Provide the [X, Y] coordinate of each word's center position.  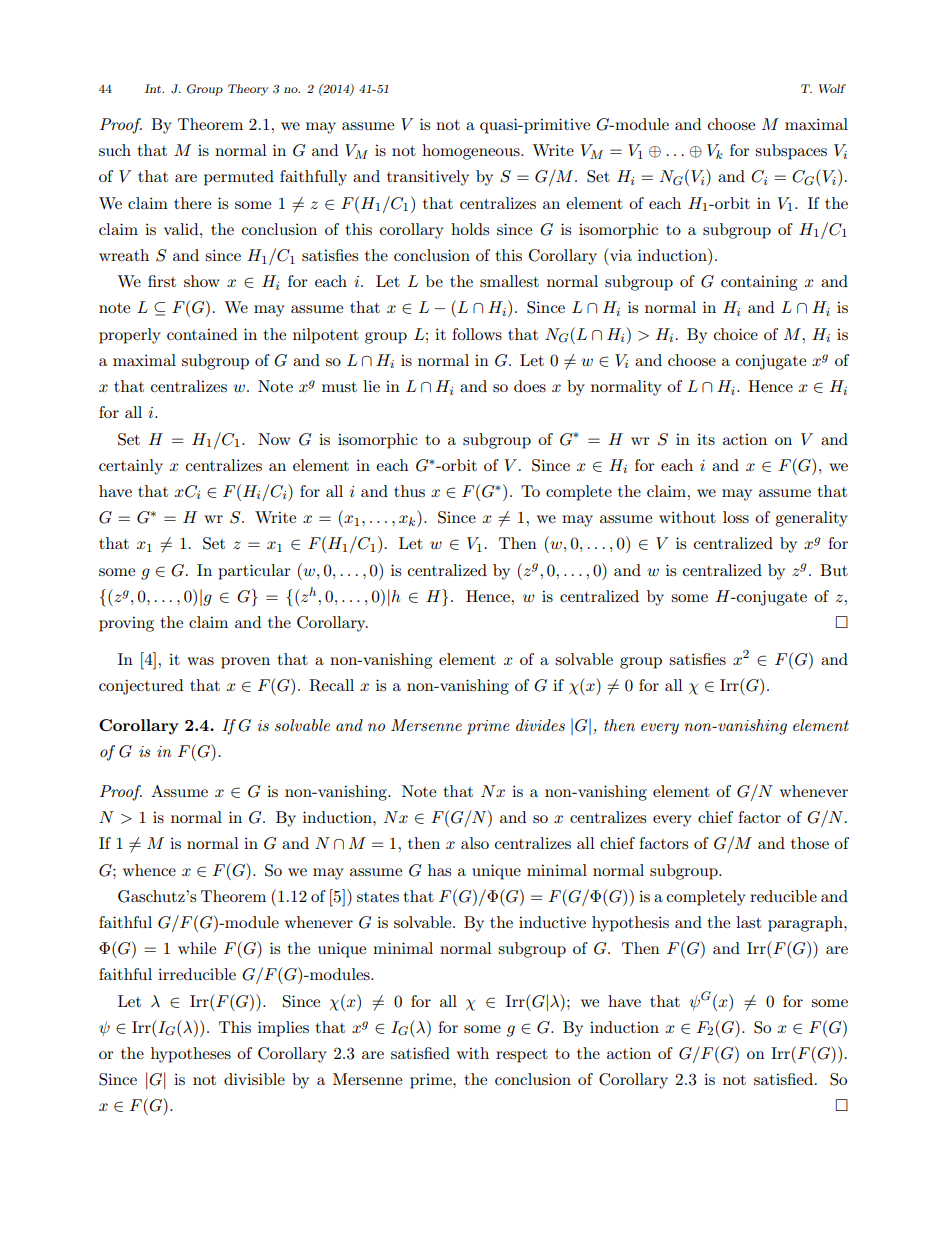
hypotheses [191, 1055]
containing [759, 283]
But [834, 570]
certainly [131, 467]
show [202, 281]
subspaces [791, 152]
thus [409, 491]
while [197, 948]
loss [736, 517]
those [810, 843]
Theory [248, 90]
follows [477, 334]
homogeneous [472, 152]
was [200, 661]
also [475, 843]
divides [540, 725]
